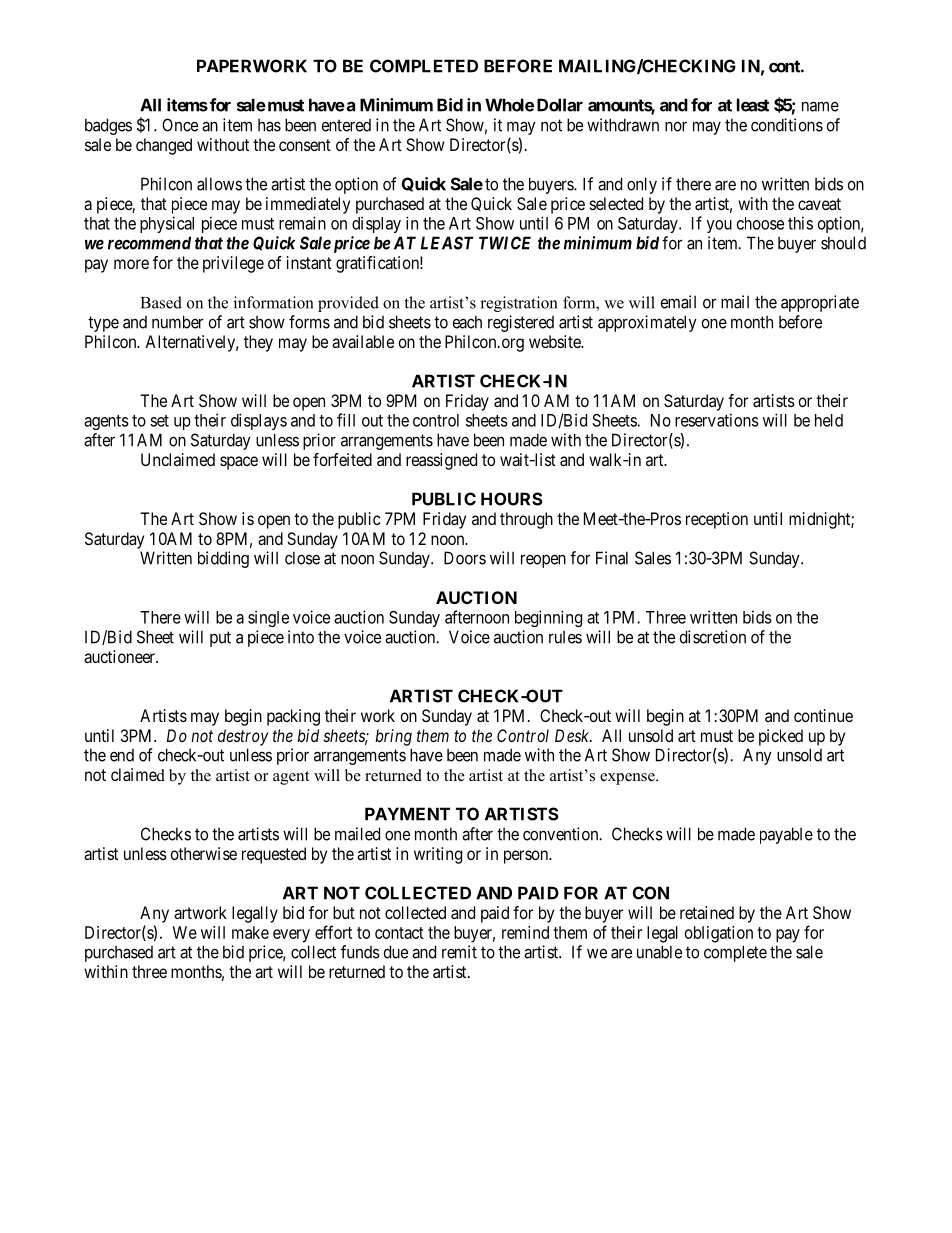 This screenshot has height=1233, width=952. Describe the element at coordinates (781, 737) in the screenshot. I see `picked` at that location.
